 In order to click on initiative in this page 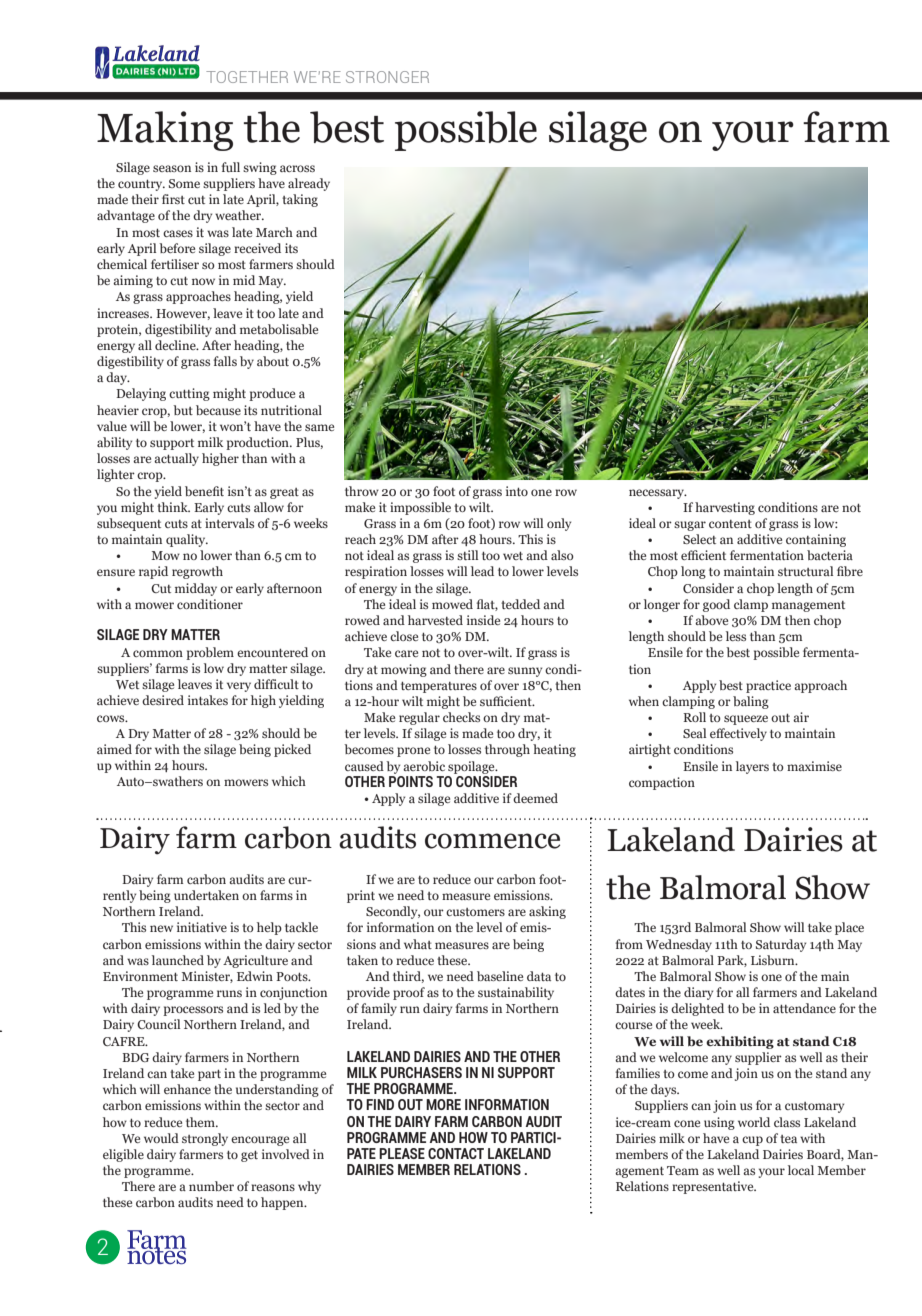, I will do `click(202, 927)`.
